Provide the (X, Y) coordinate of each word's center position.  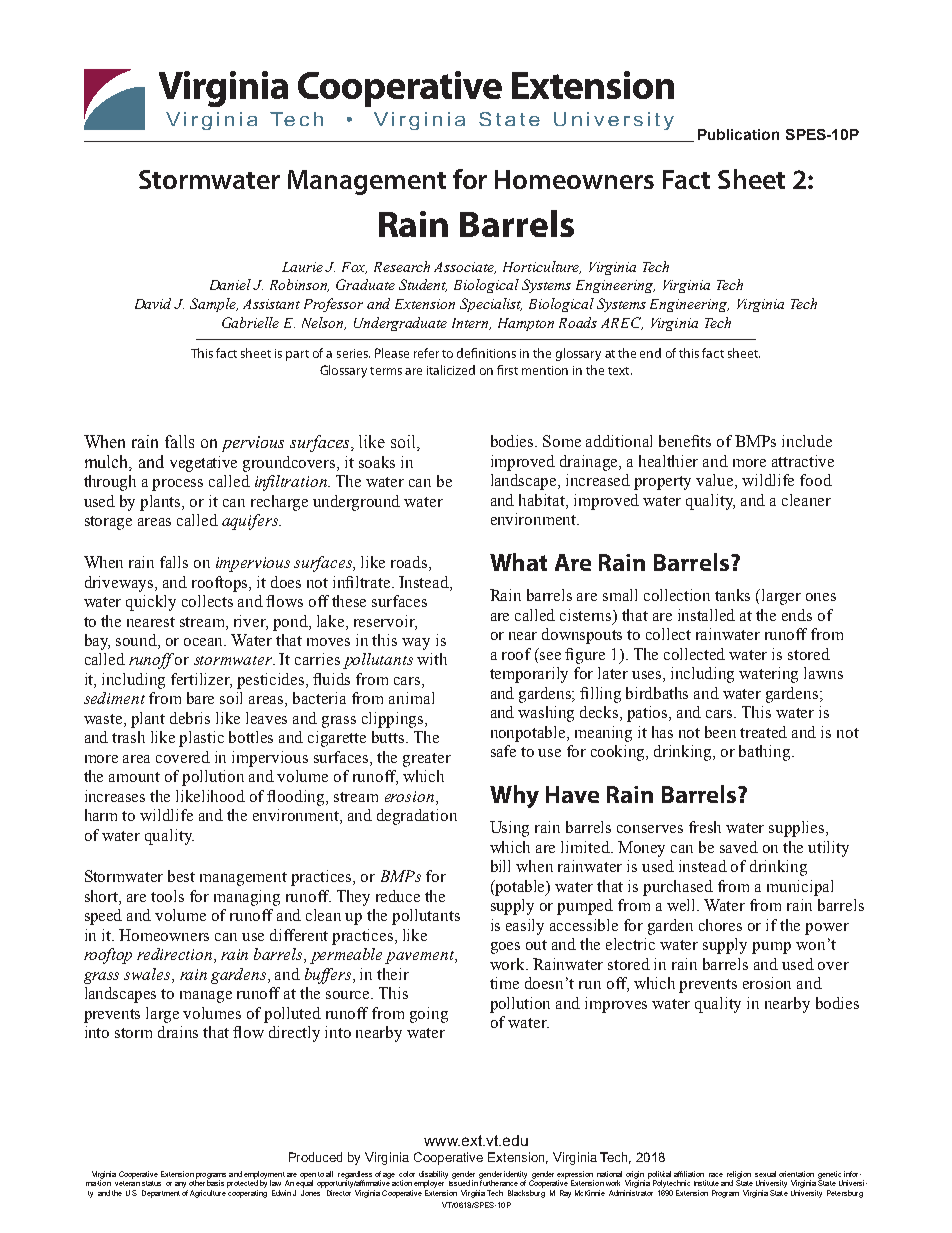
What (518, 562)
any (181, 1186)
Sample (214, 305)
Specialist (491, 305)
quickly (151, 603)
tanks (732, 595)
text (620, 371)
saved (739, 847)
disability (433, 1176)
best (181, 876)
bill (500, 866)
